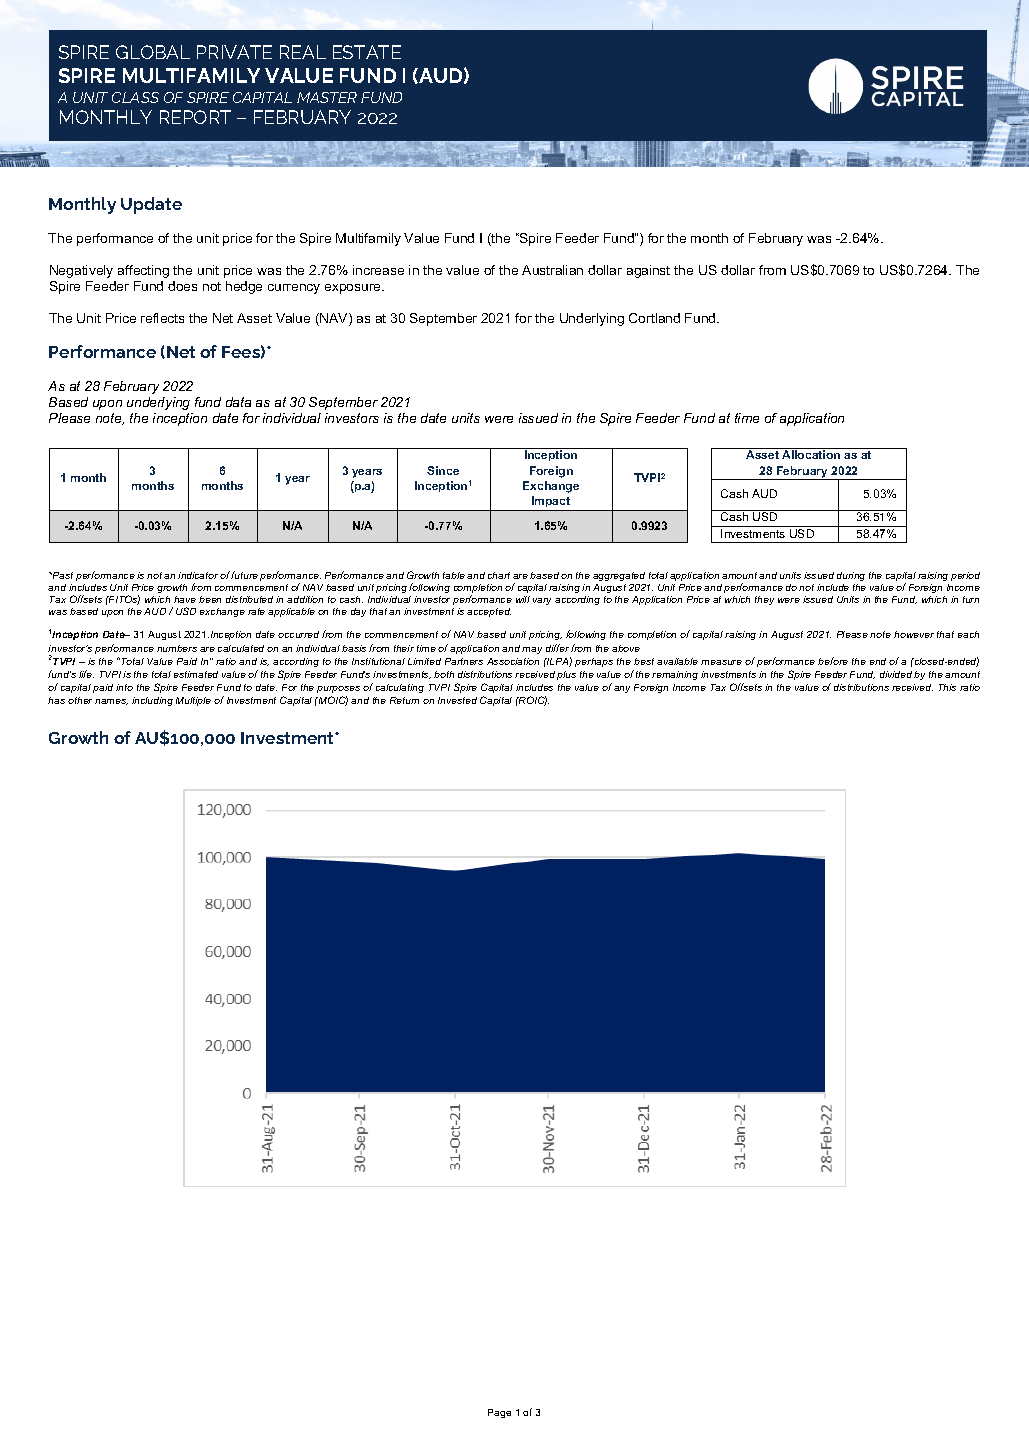  I want to click on against, so click(648, 271).
